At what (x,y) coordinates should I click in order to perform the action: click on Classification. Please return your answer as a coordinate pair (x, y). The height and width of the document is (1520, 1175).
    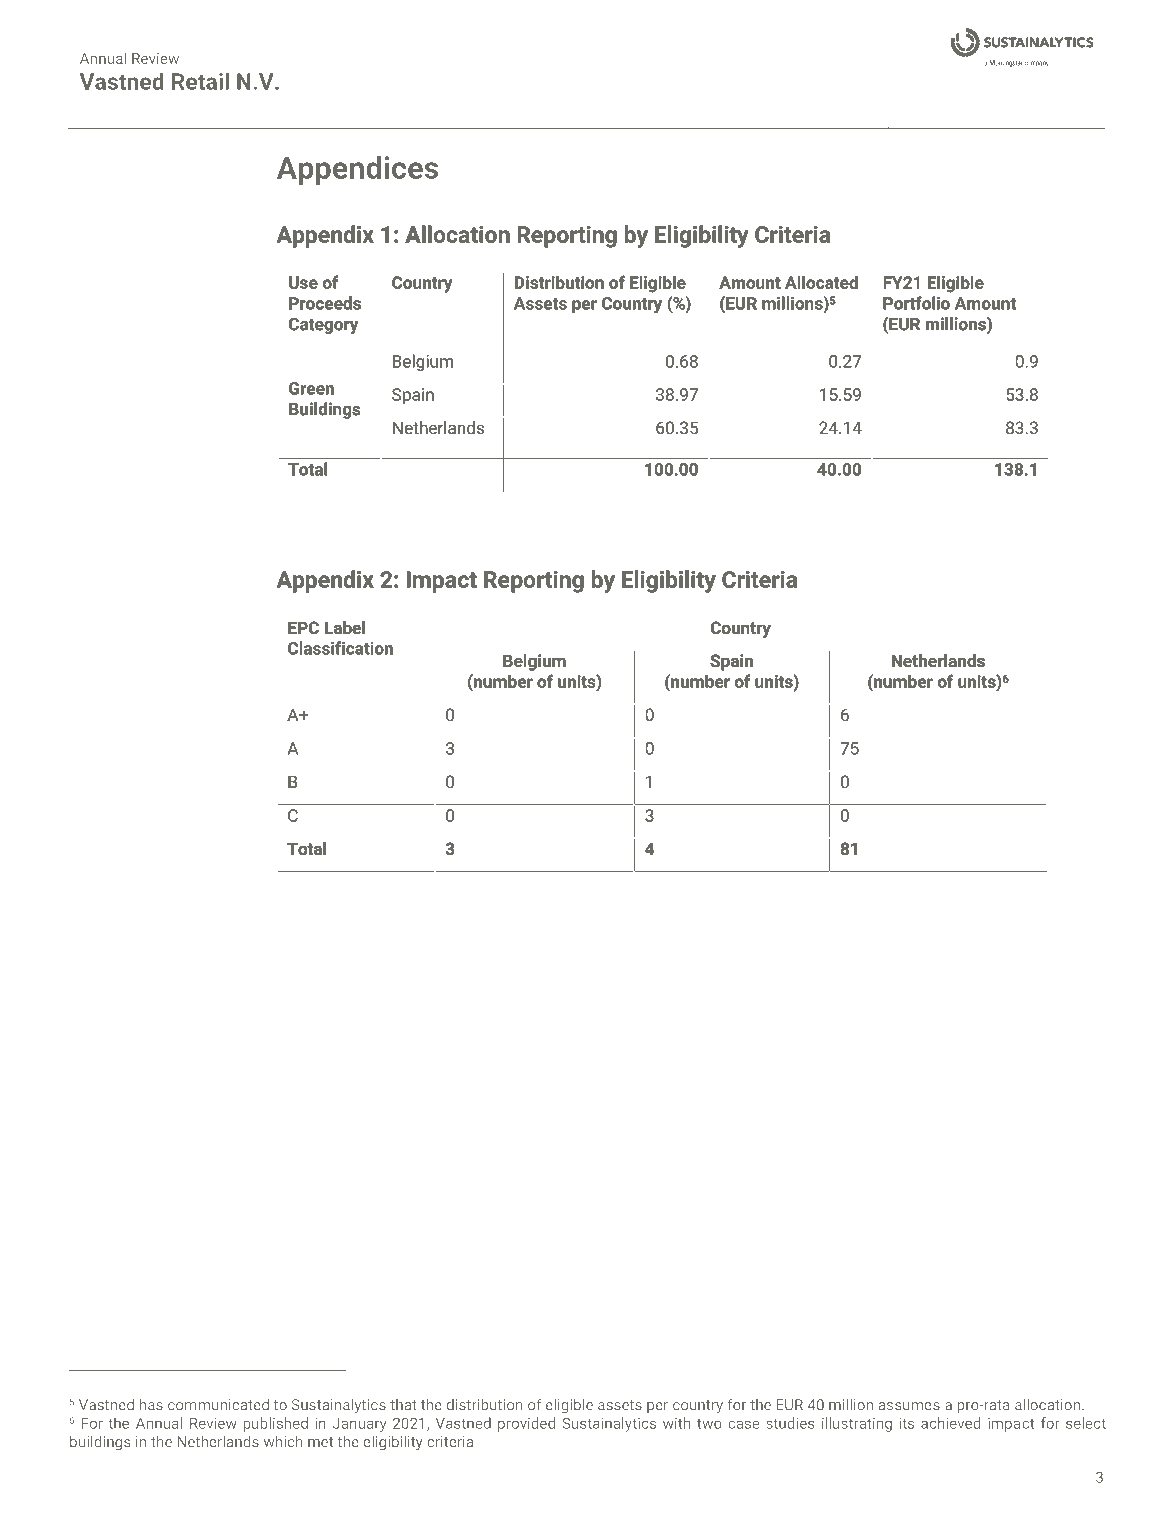
    Looking at the image, I should click on (340, 648).
